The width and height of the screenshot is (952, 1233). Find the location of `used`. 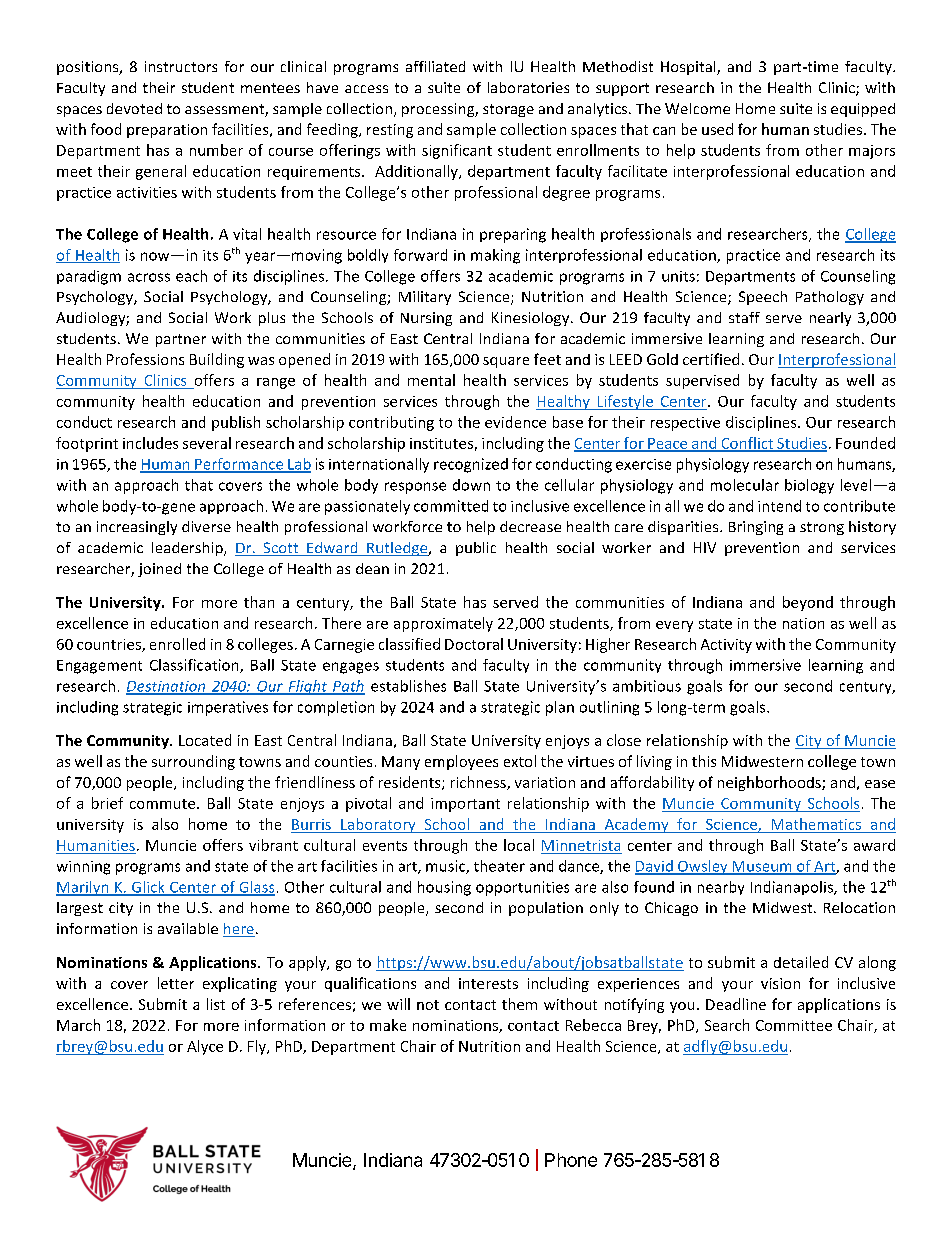

used is located at coordinates (717, 129).
